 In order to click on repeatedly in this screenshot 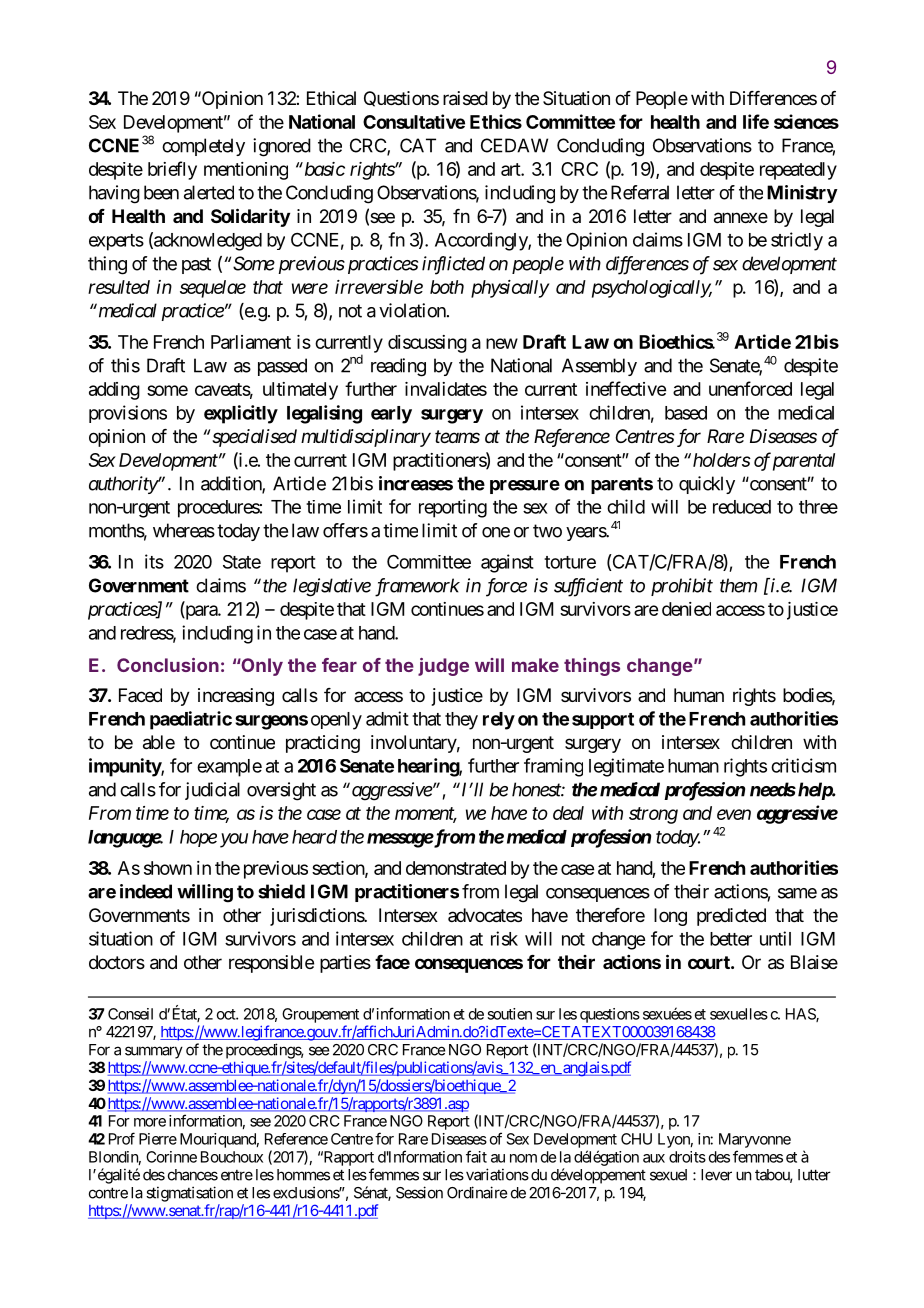, I will do `click(798, 171)`.
